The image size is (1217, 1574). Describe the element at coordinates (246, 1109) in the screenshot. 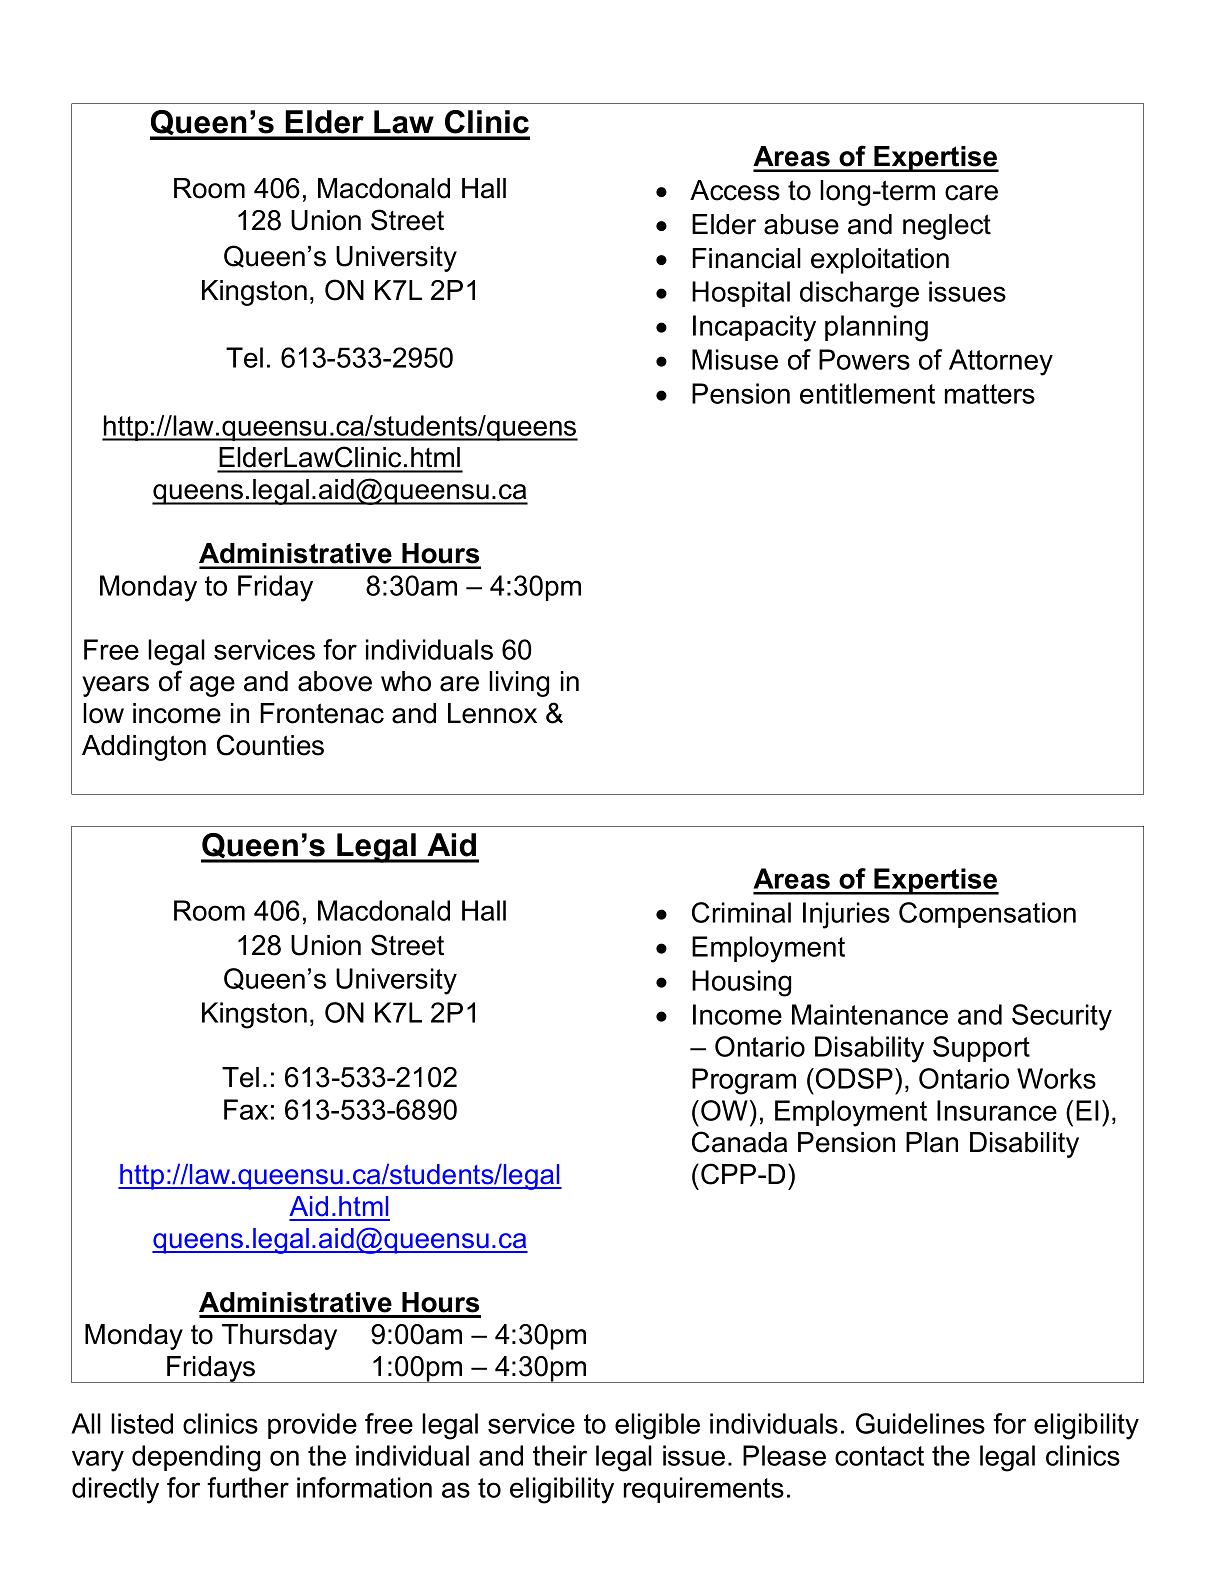

I see `Fax` at that location.
